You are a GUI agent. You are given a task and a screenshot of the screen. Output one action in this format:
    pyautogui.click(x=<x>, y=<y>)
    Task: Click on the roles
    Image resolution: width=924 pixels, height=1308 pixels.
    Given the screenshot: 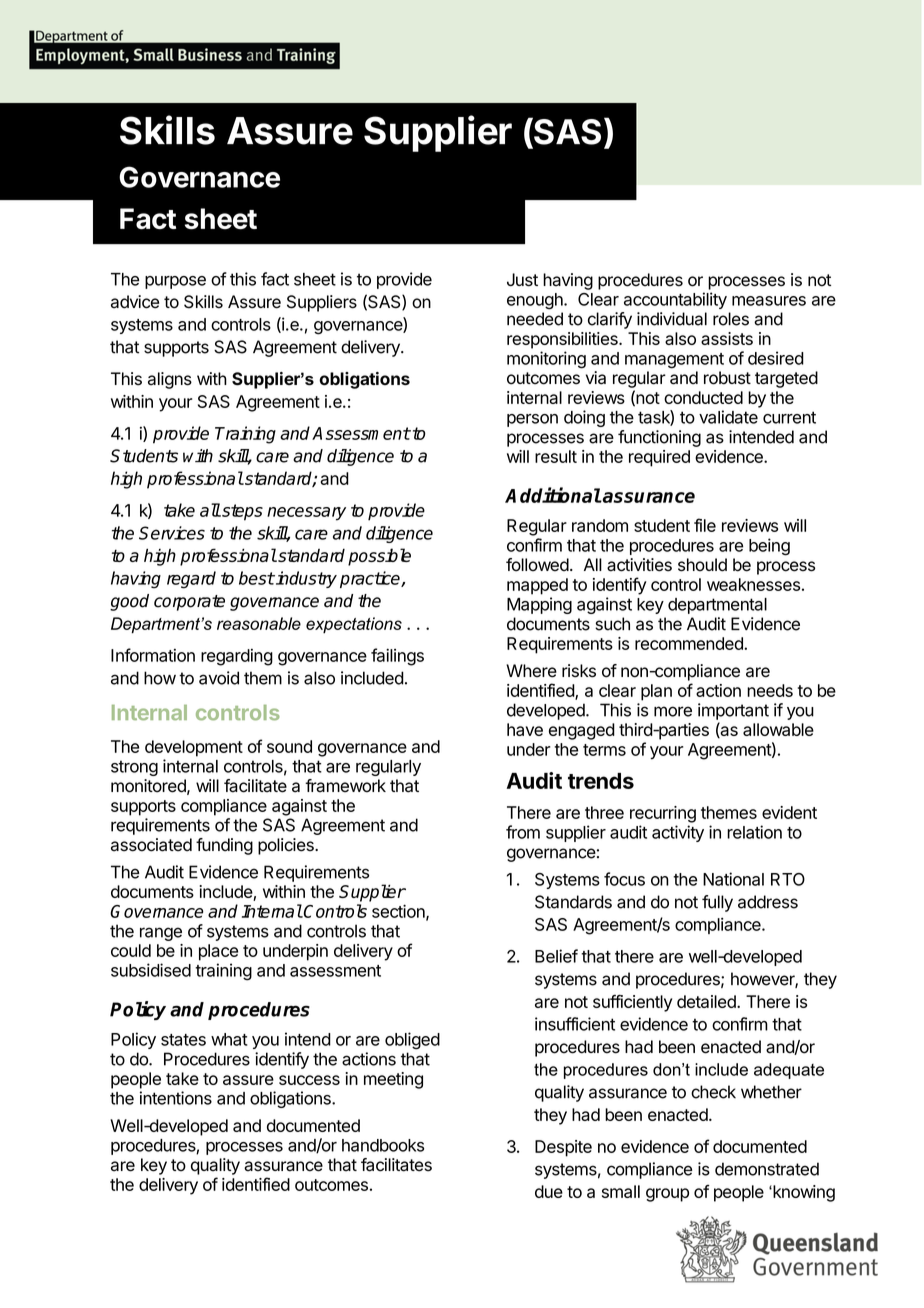 What is the action you would take?
    pyautogui.click(x=731, y=319)
